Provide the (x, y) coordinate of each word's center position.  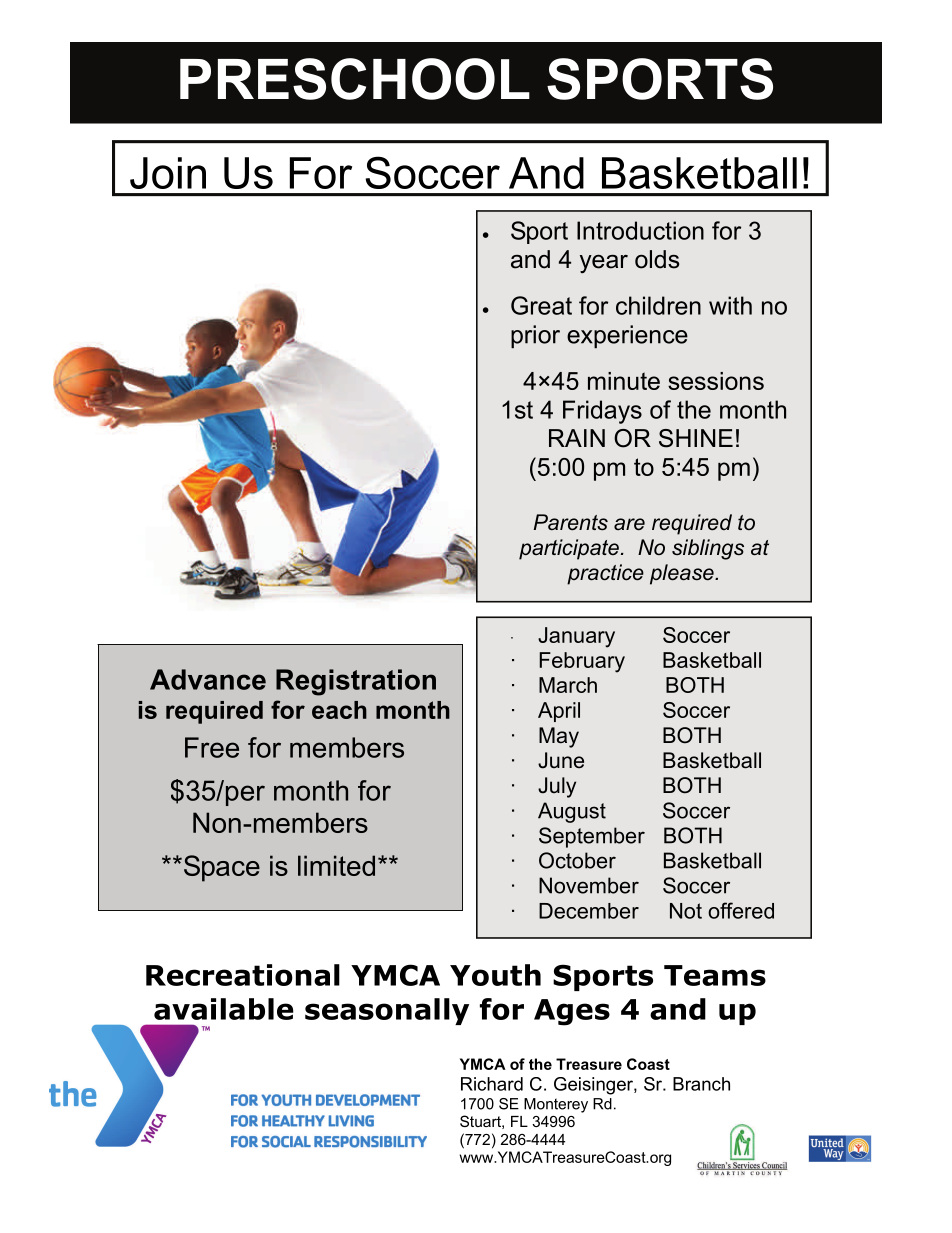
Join (168, 173)
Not (686, 911)
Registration (356, 682)
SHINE (696, 438)
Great (541, 305)
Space (222, 868)
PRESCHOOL (355, 79)
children (658, 305)
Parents (571, 522)
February (582, 662)
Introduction (640, 230)
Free (212, 747)
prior (535, 336)
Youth (495, 975)
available (224, 1009)
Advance (208, 679)
